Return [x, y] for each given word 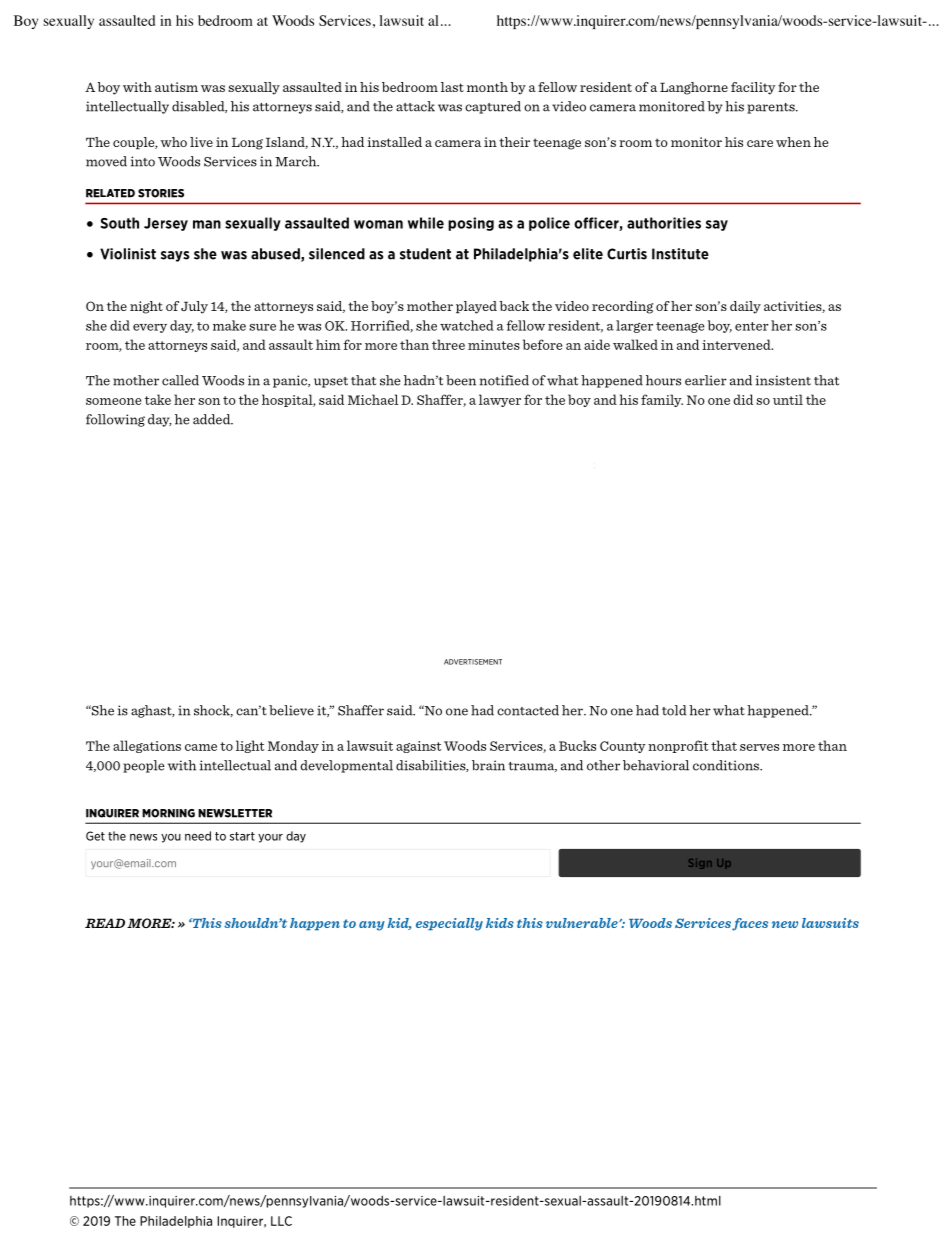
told [674, 710]
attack [415, 106]
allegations [147, 746]
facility [753, 88]
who [173, 142]
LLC [281, 1221]
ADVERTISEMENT [473, 662]
